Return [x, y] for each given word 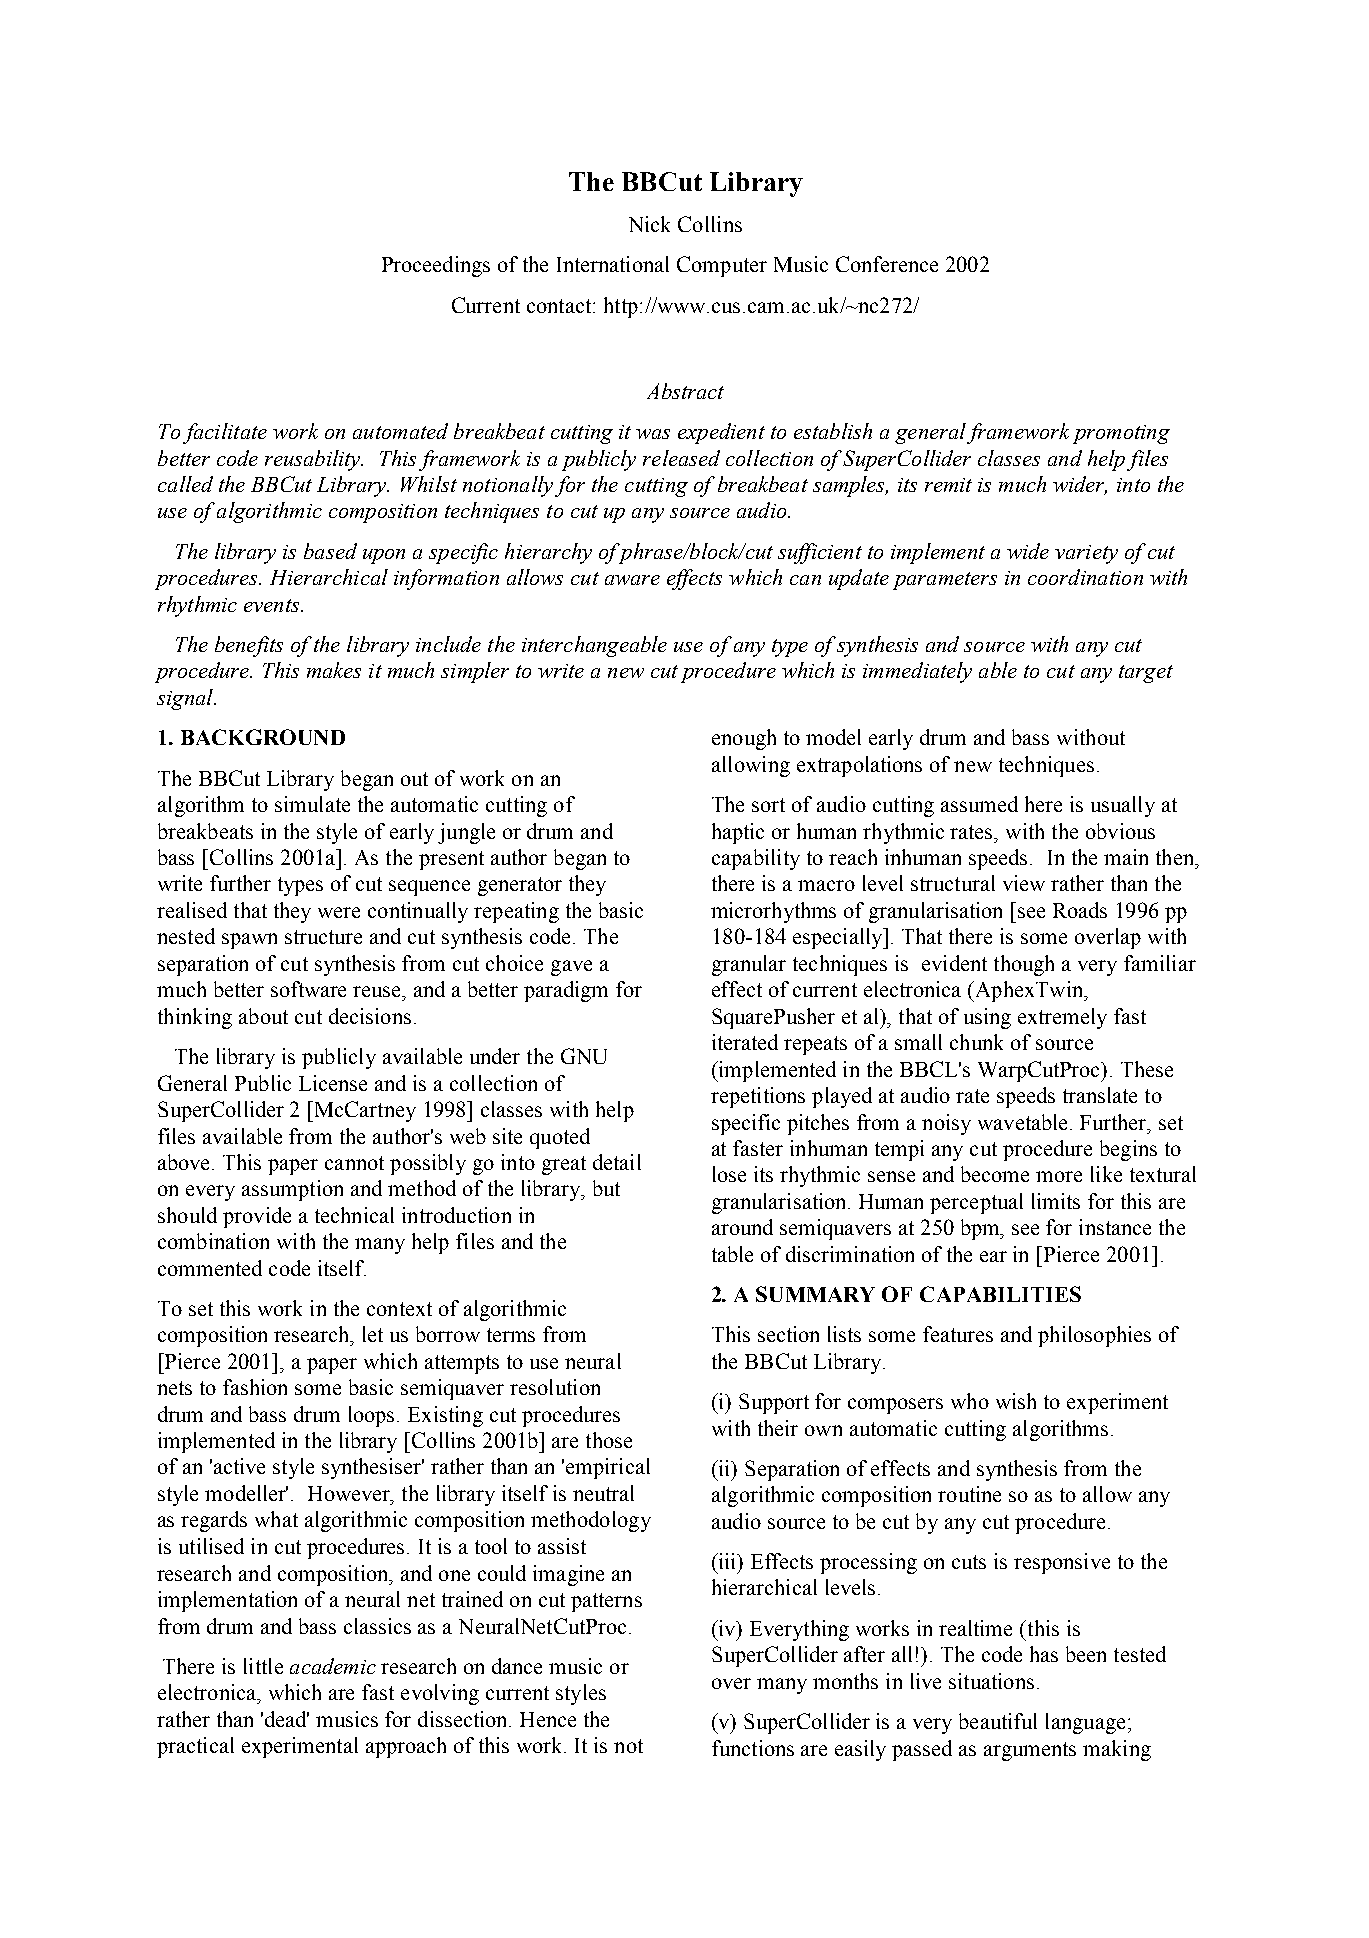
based [330, 551]
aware [632, 580]
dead [287, 1719]
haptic [738, 833]
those [609, 1440]
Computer [722, 266]
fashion [255, 1387]
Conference [887, 264]
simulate [312, 804]
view [1024, 883]
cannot [354, 1163]
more [1059, 1176]
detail [617, 1162]
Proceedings [436, 266]
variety [1086, 554]
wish [1016, 1401]
